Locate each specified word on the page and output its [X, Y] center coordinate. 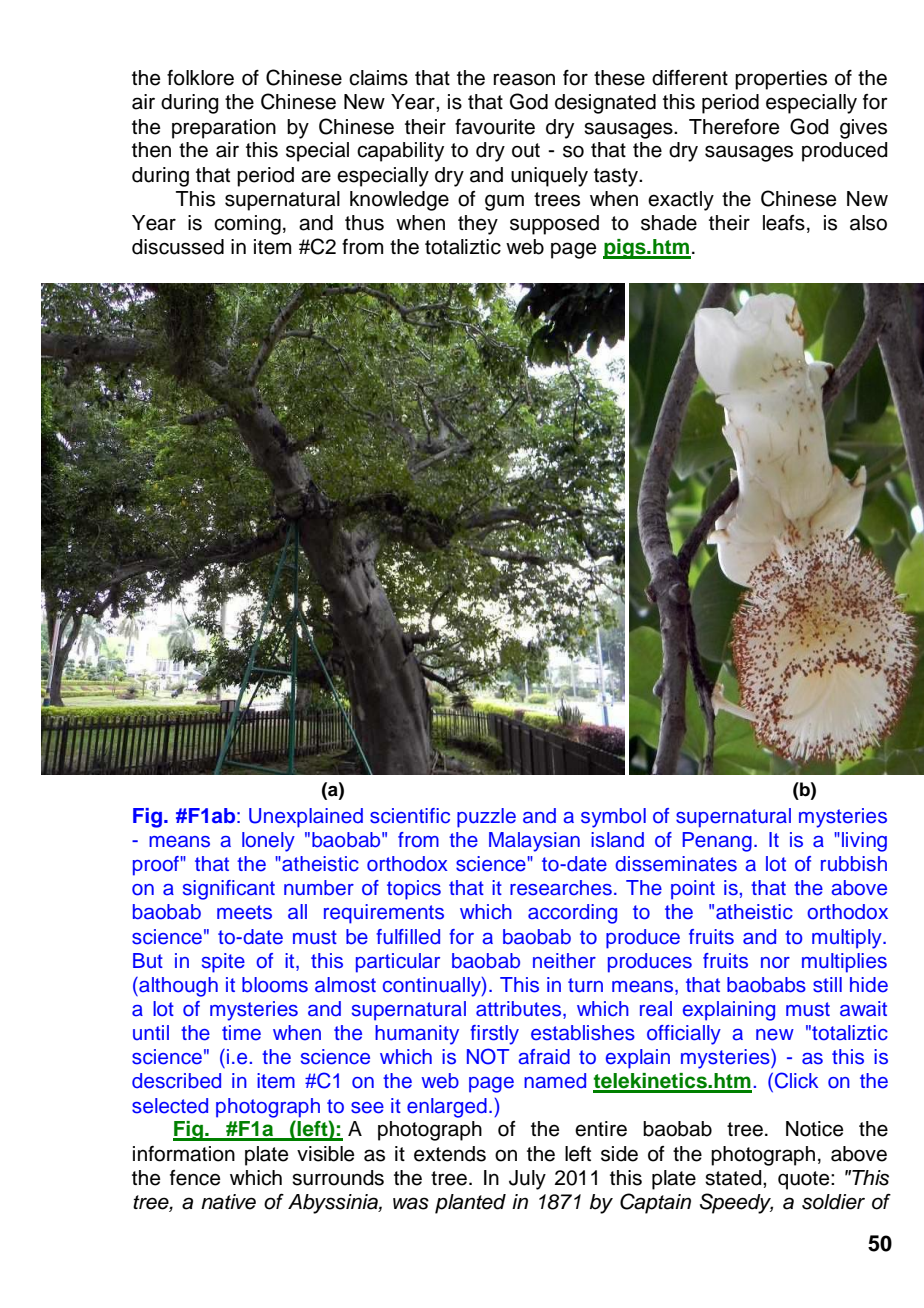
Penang [717, 842]
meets [244, 912]
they [478, 225]
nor [775, 963]
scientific [410, 816]
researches [561, 888]
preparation [224, 129]
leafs [784, 223]
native [228, 1202]
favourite [495, 127]
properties [781, 80]
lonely [268, 842]
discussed [178, 247]
